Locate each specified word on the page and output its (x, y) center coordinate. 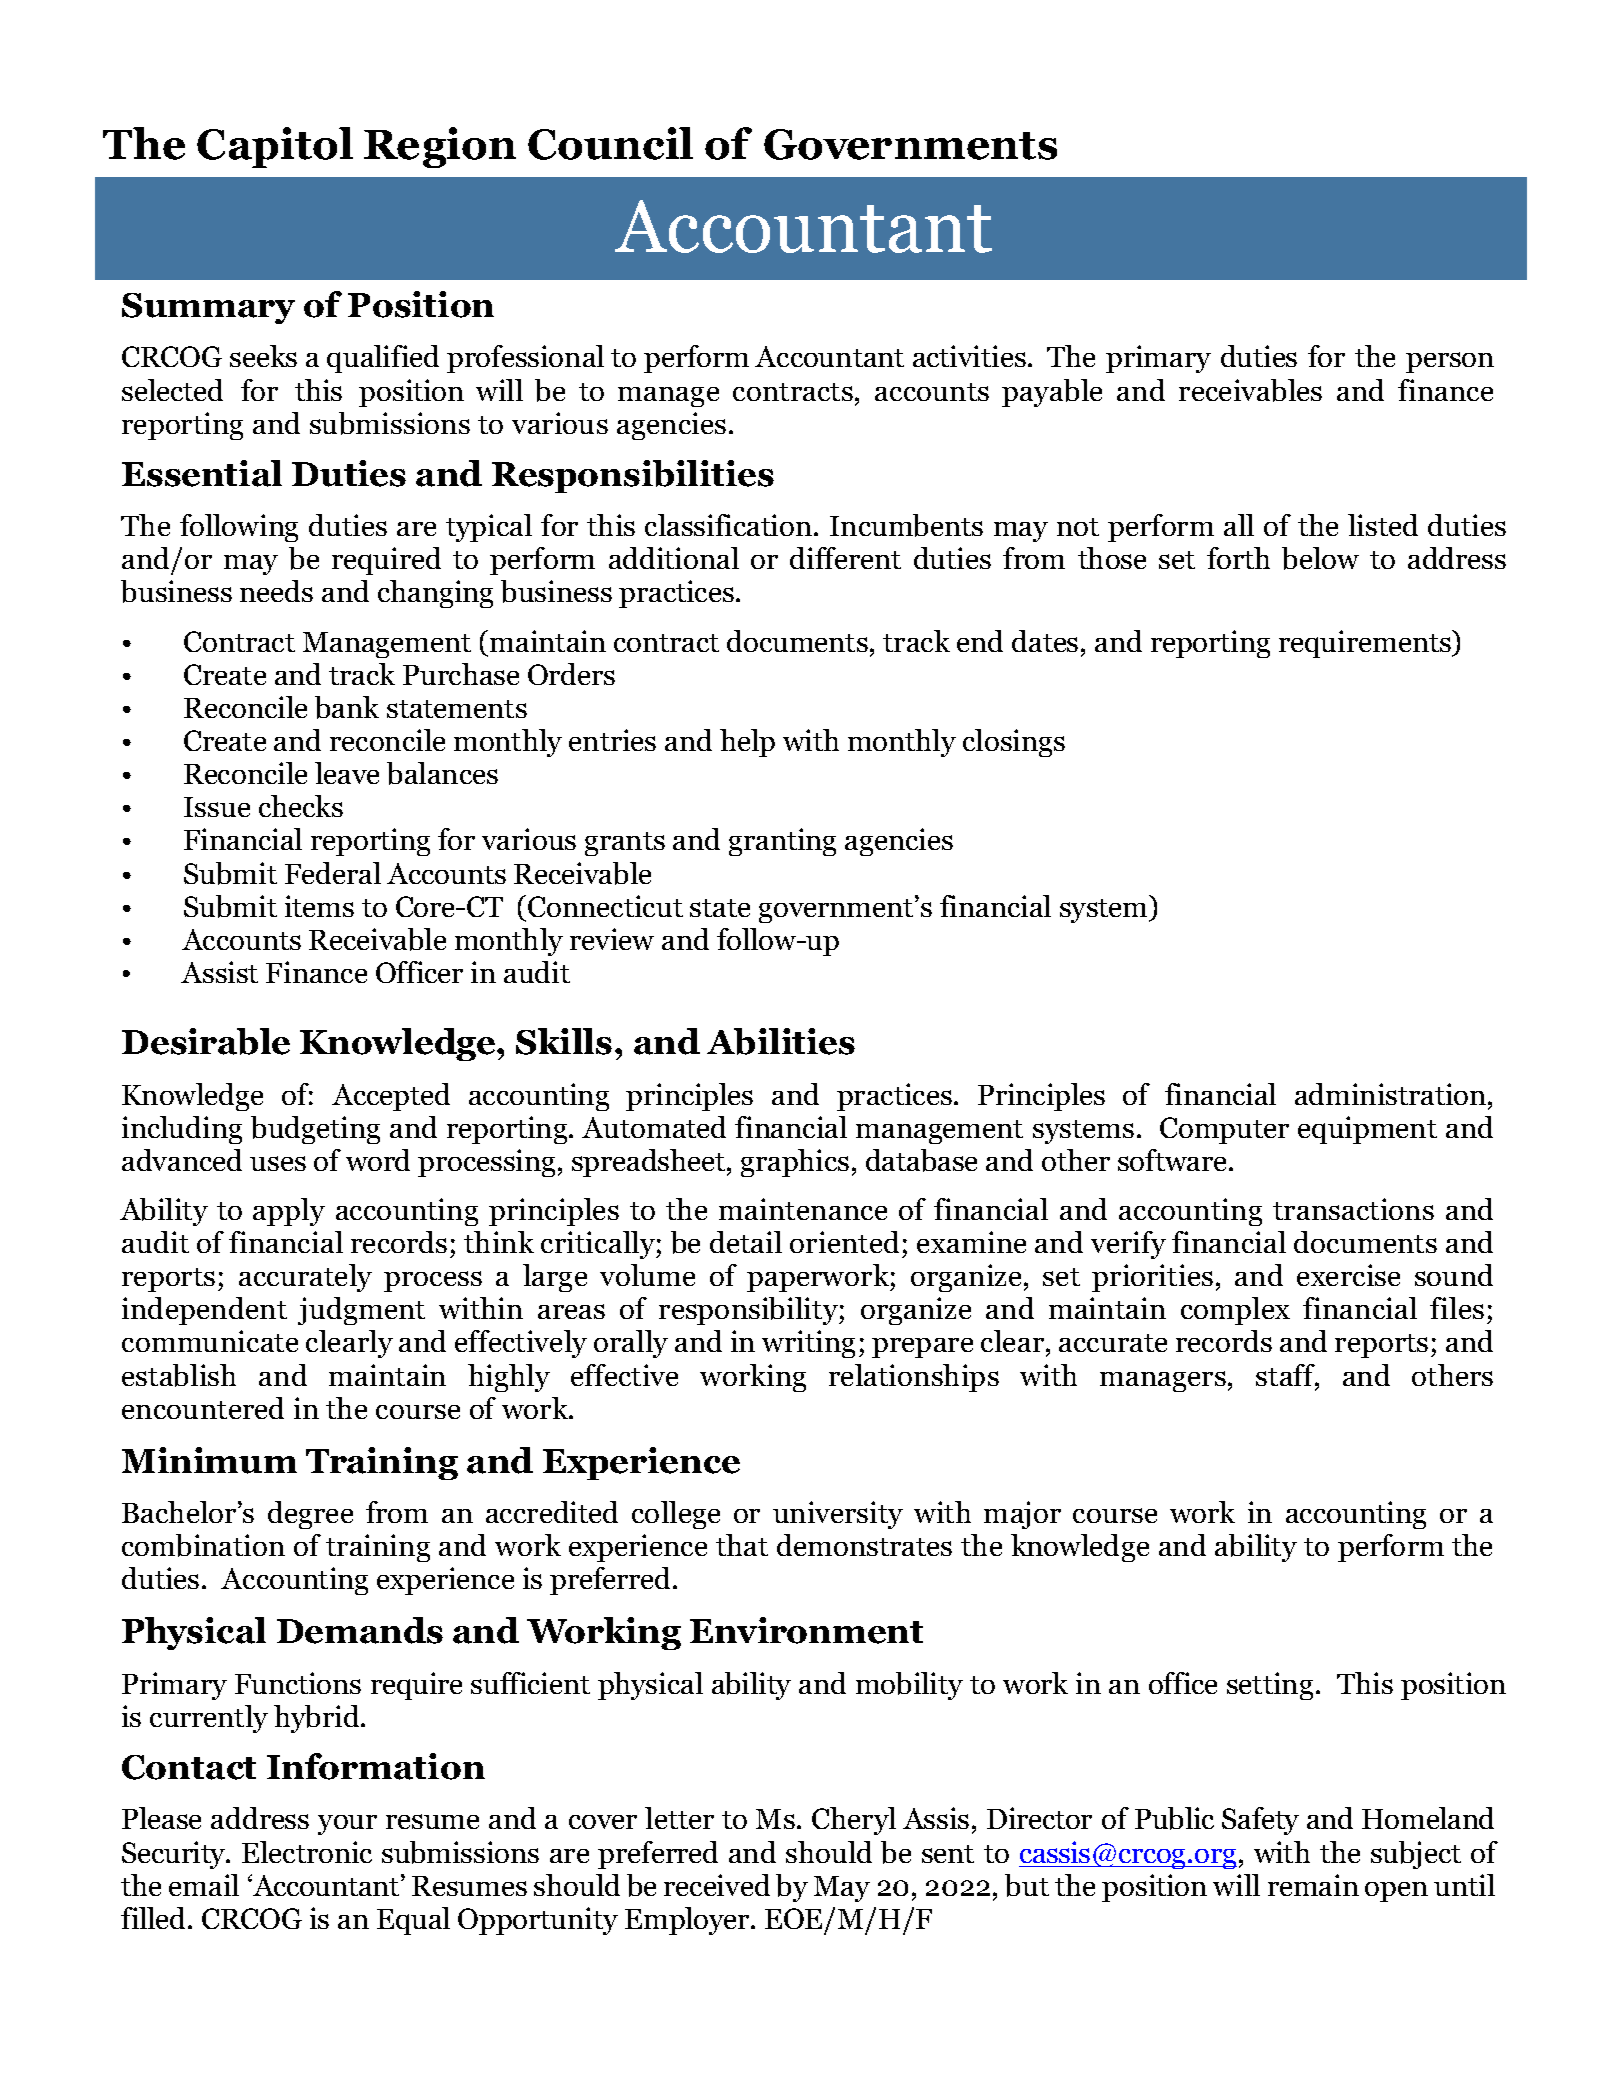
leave (347, 773)
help (747, 743)
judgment (361, 1311)
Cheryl (854, 1821)
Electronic (307, 1852)
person (1450, 362)
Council (610, 143)
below (1320, 558)
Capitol (275, 147)
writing (808, 1344)
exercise (1348, 1275)
